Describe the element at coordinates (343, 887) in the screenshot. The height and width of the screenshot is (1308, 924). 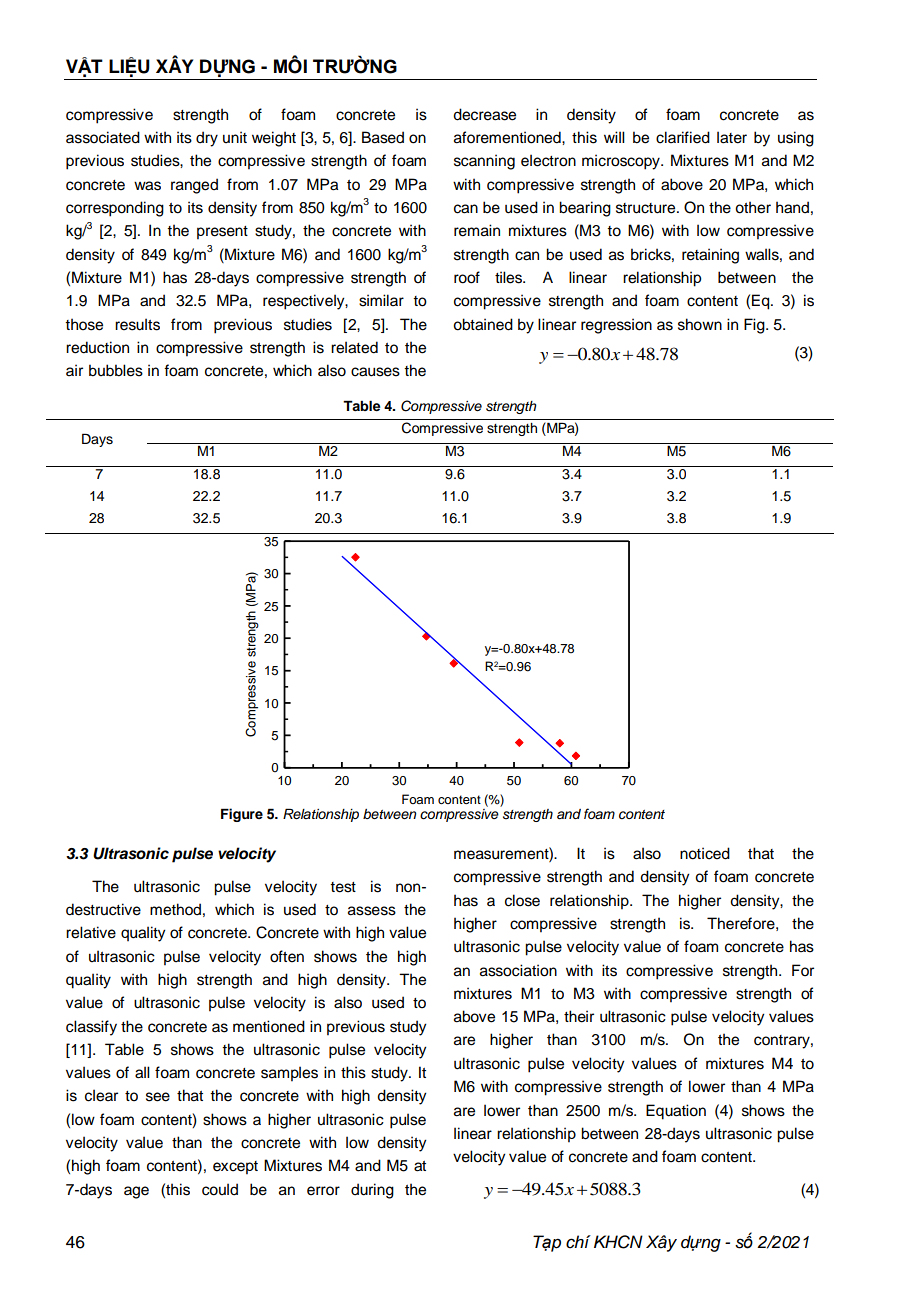
I see `test` at that location.
